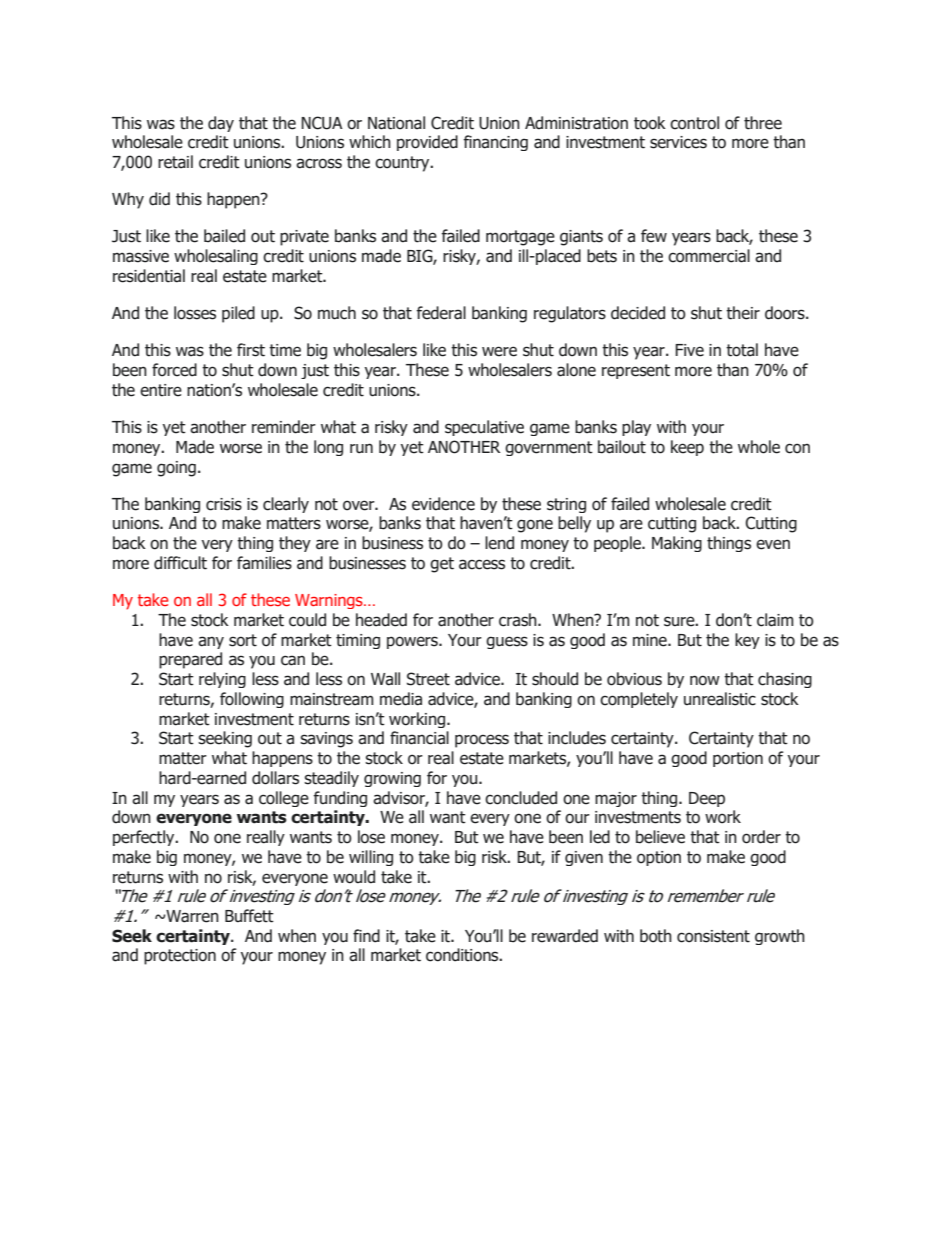  Describe the element at coordinates (366, 936) in the screenshot. I see `find` at that location.
